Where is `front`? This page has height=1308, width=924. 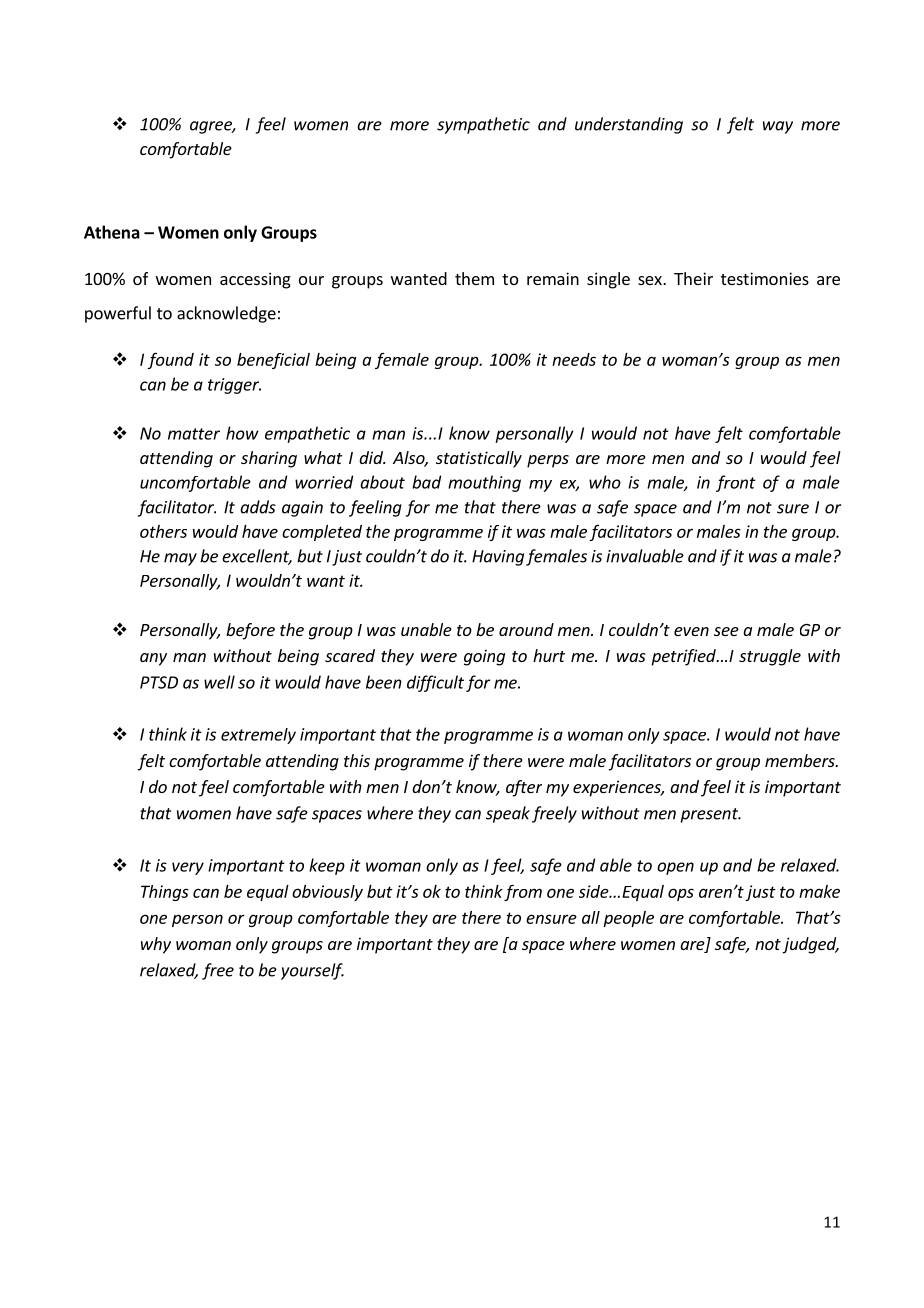 front is located at coordinates (736, 483).
